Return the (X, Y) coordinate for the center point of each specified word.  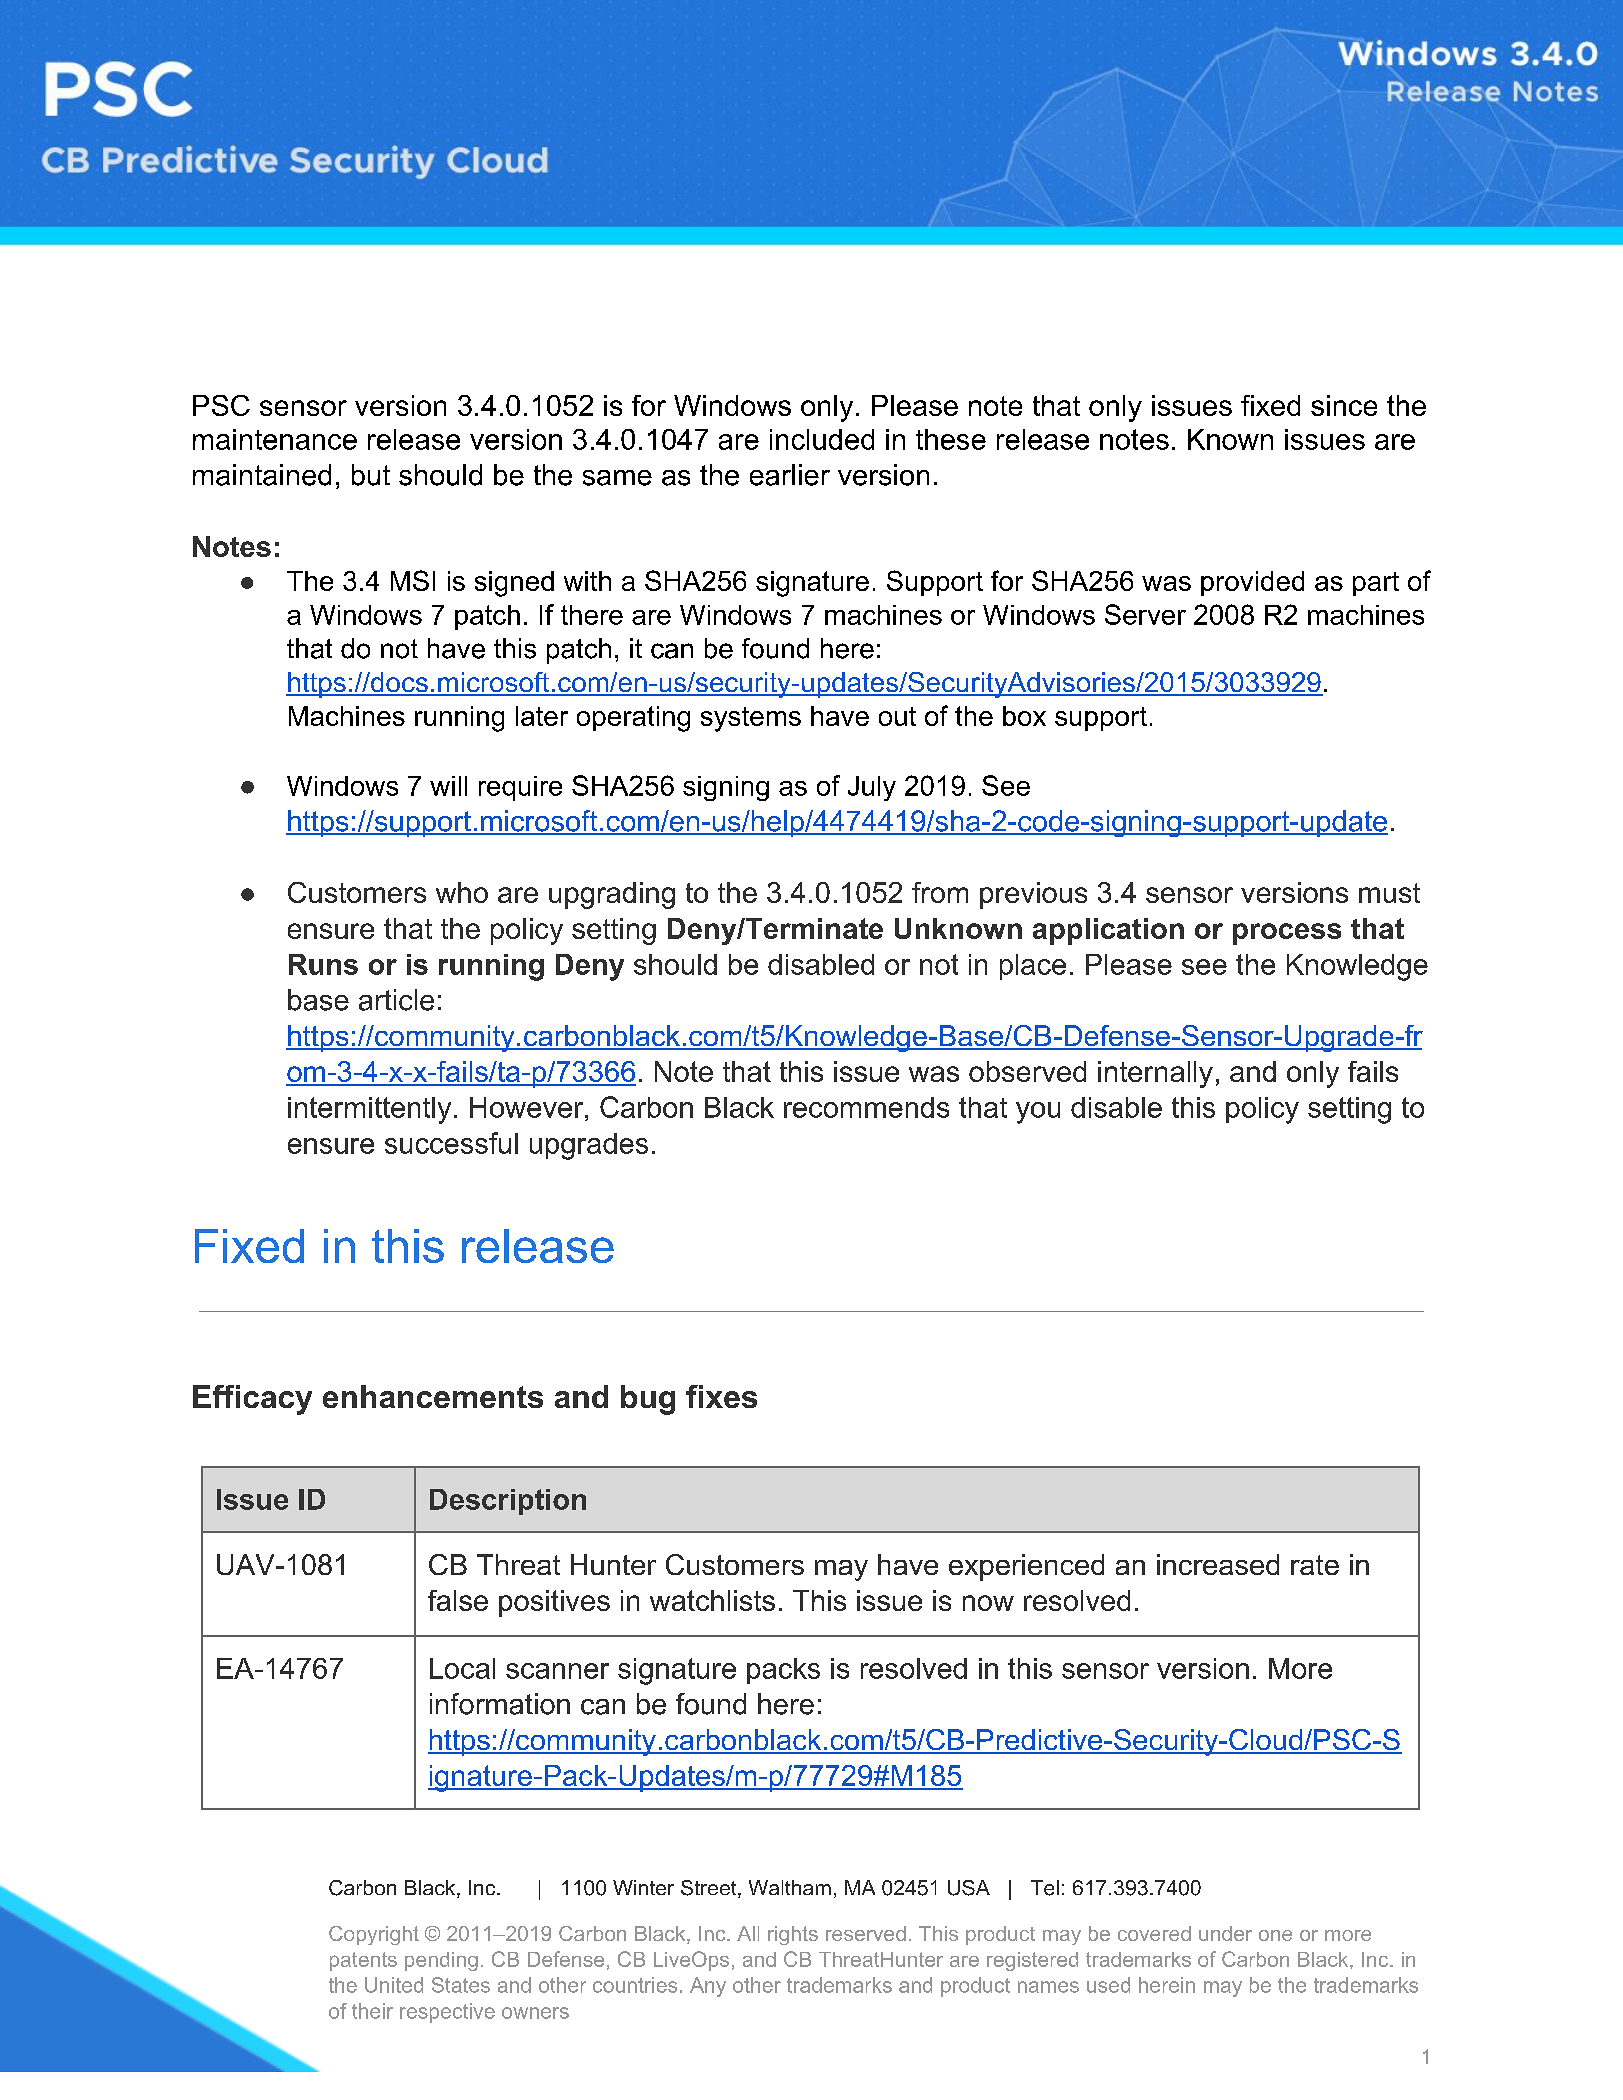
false (458, 1600)
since (1344, 405)
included (822, 439)
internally (1155, 1074)
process (1287, 934)
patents (363, 1961)
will (448, 786)
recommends (866, 1107)
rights (793, 1935)
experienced (1026, 1567)
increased (1218, 1564)
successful (451, 1143)
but (371, 475)
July (872, 788)
